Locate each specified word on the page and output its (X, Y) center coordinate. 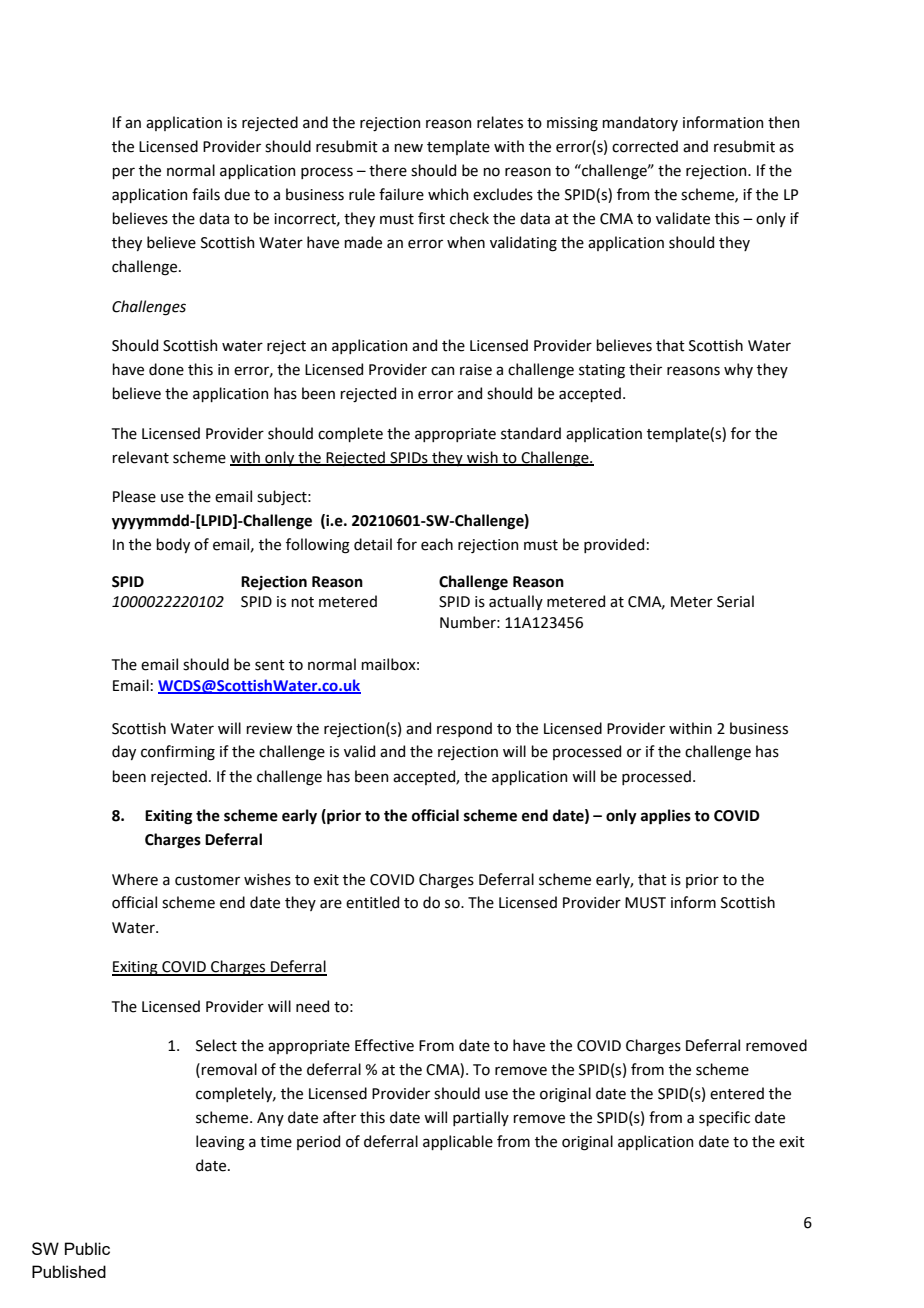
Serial (735, 601)
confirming (178, 753)
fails (206, 194)
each (437, 544)
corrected (645, 146)
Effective (384, 1045)
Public (87, 1248)
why (738, 370)
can (442, 371)
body (173, 545)
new (408, 148)
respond (464, 729)
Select (216, 1045)
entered (737, 1093)
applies (666, 816)
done (166, 369)
